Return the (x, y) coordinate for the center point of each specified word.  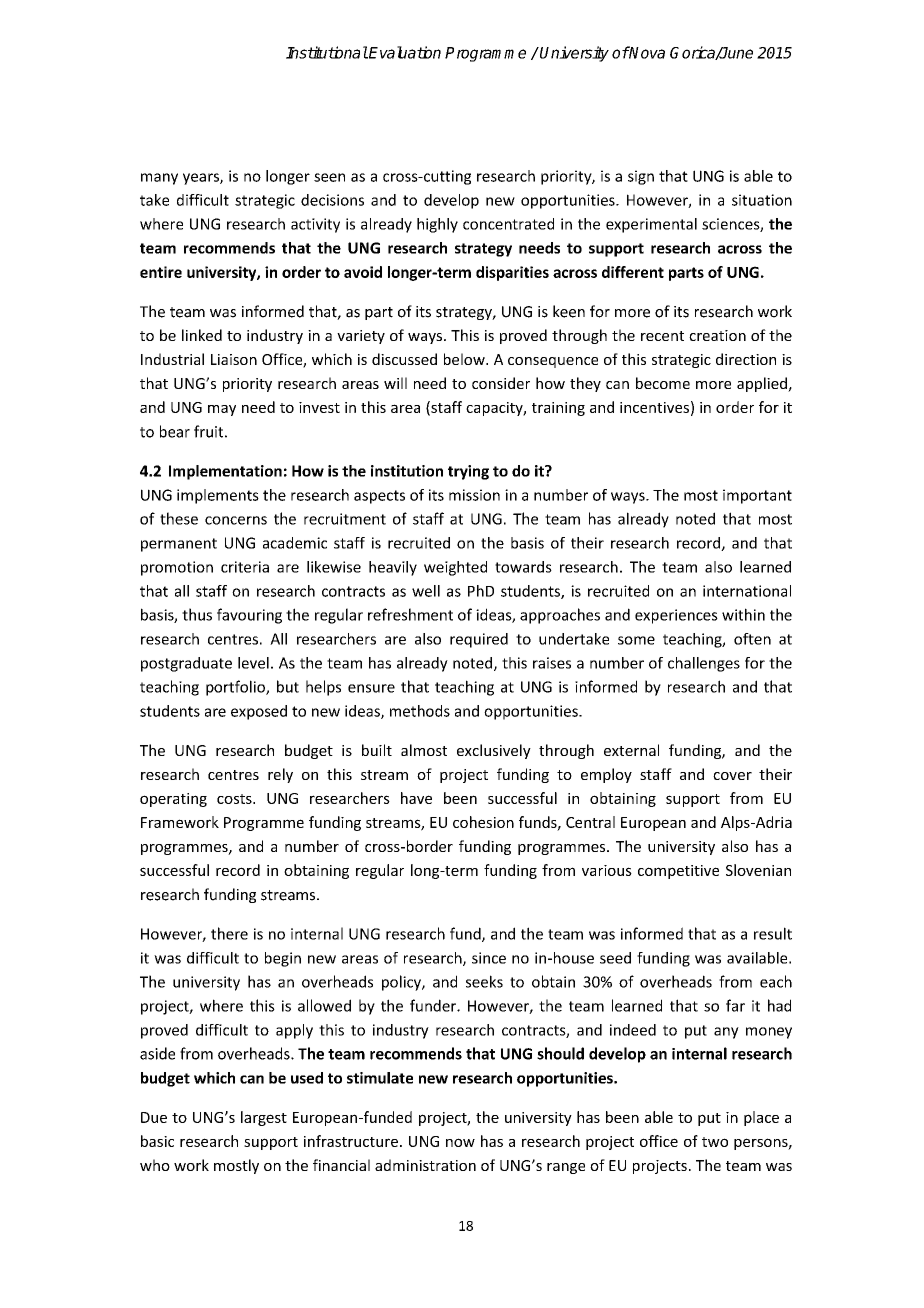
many (159, 179)
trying (468, 472)
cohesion (483, 822)
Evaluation (404, 52)
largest (264, 1118)
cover (732, 776)
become (663, 383)
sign (641, 177)
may (222, 410)
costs (235, 799)
